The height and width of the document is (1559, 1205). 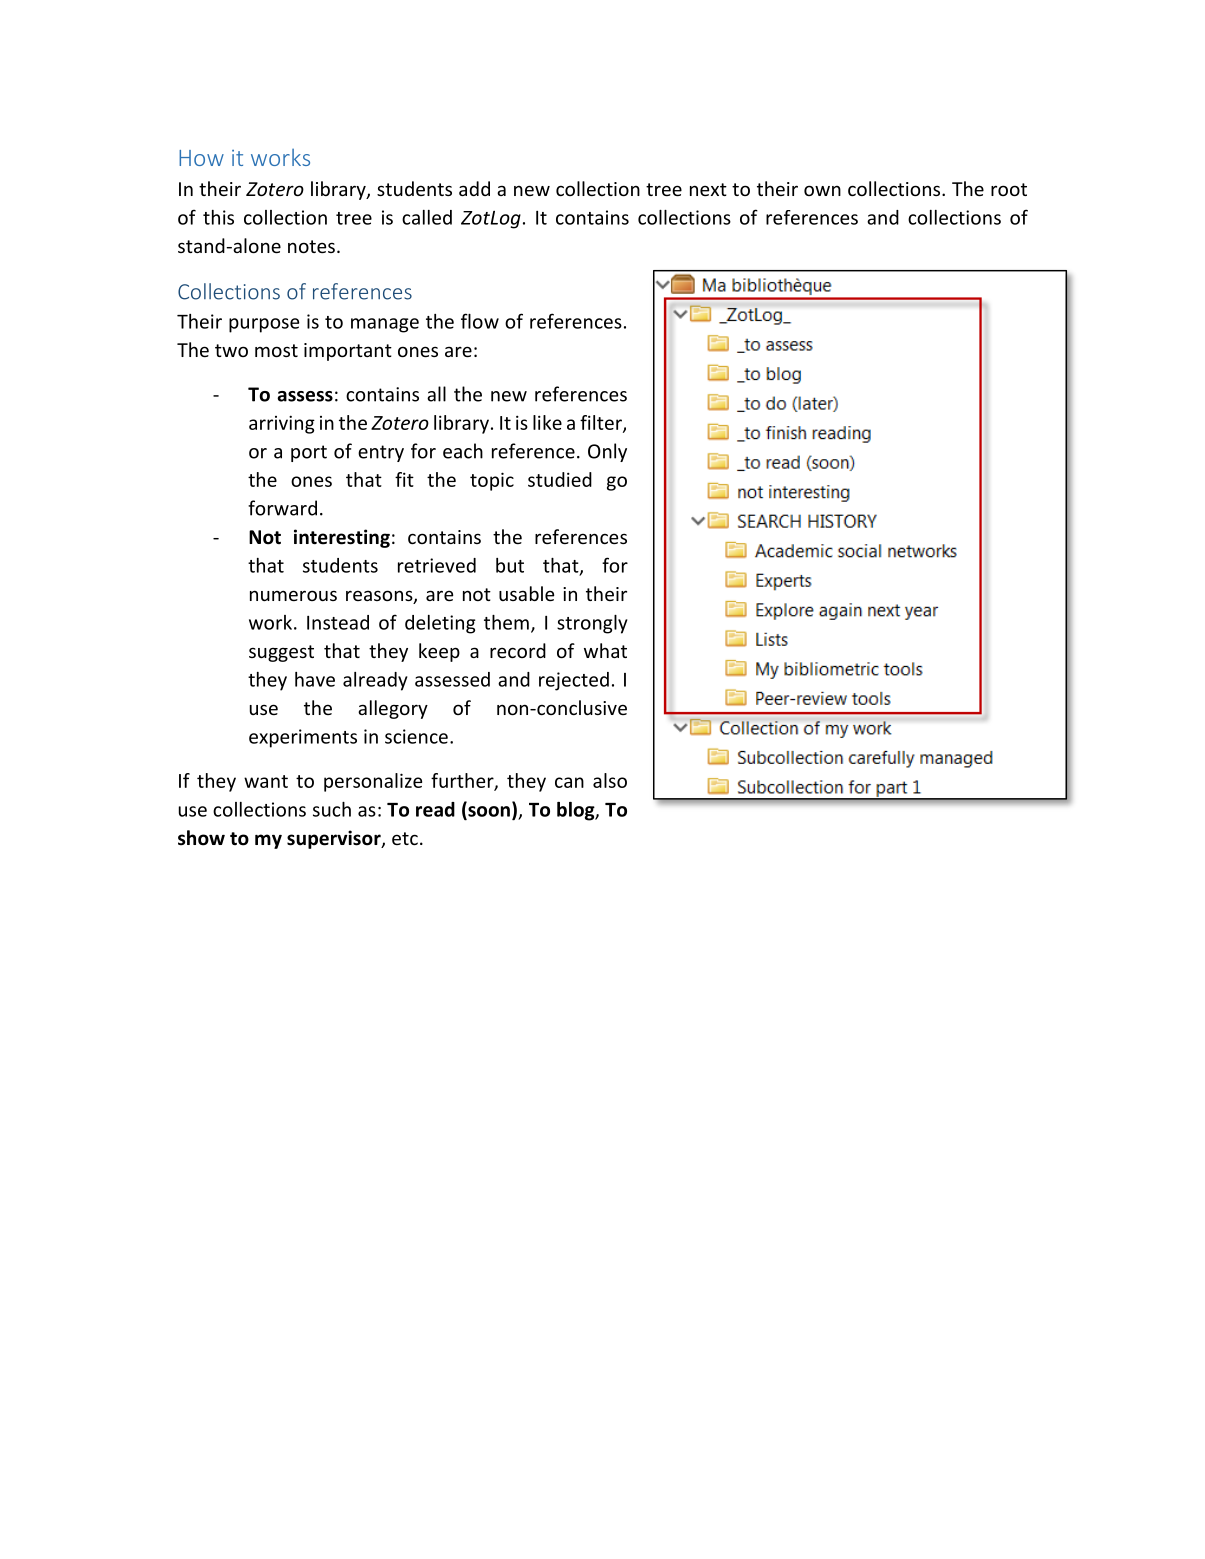 What do you see at coordinates (708, 189) in the document?
I see `next` at bounding box center [708, 189].
